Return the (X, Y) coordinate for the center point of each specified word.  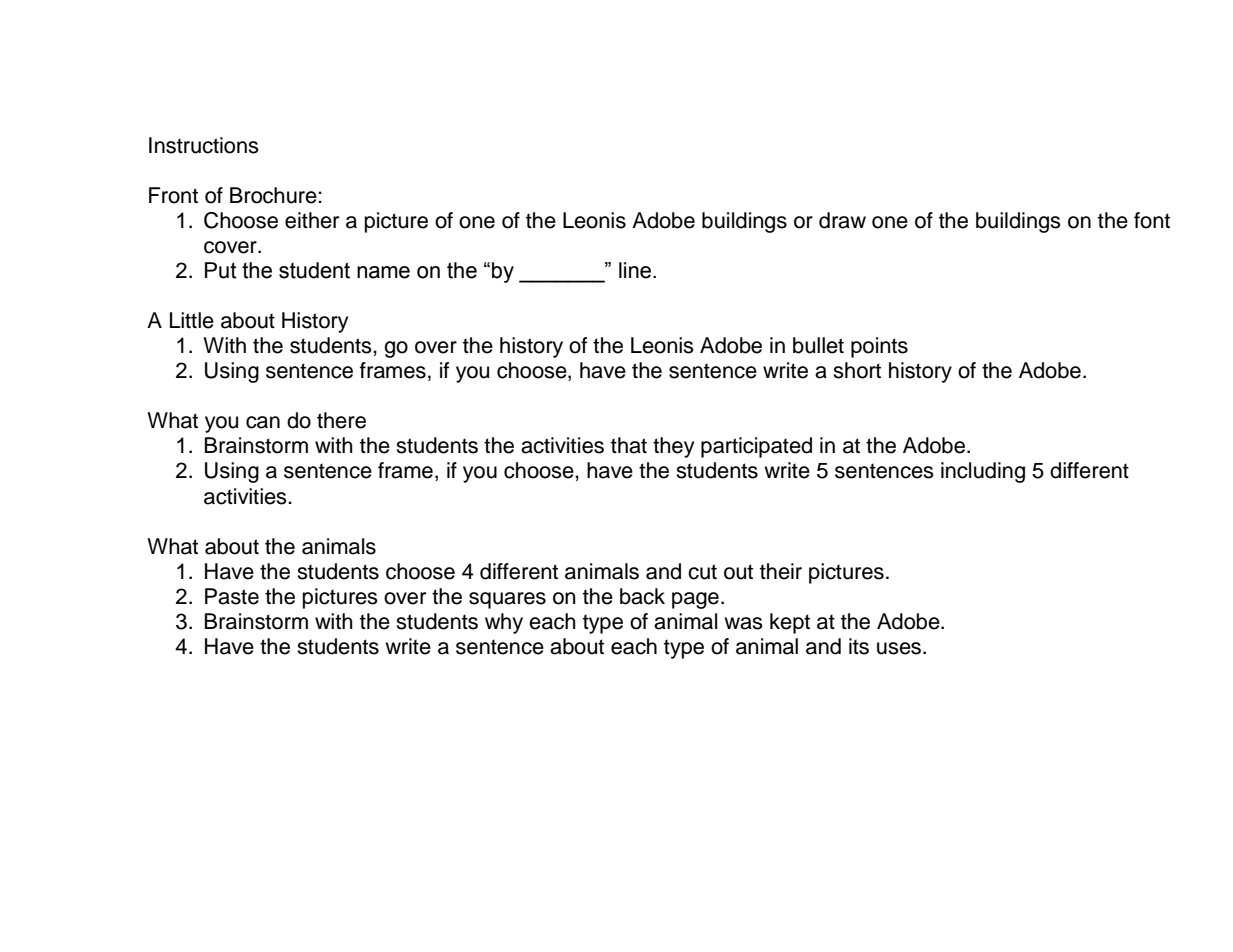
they (673, 447)
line (636, 270)
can (263, 422)
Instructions (204, 145)
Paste (232, 596)
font (1152, 220)
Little (192, 320)
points (879, 347)
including (983, 472)
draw (842, 220)
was (743, 623)
